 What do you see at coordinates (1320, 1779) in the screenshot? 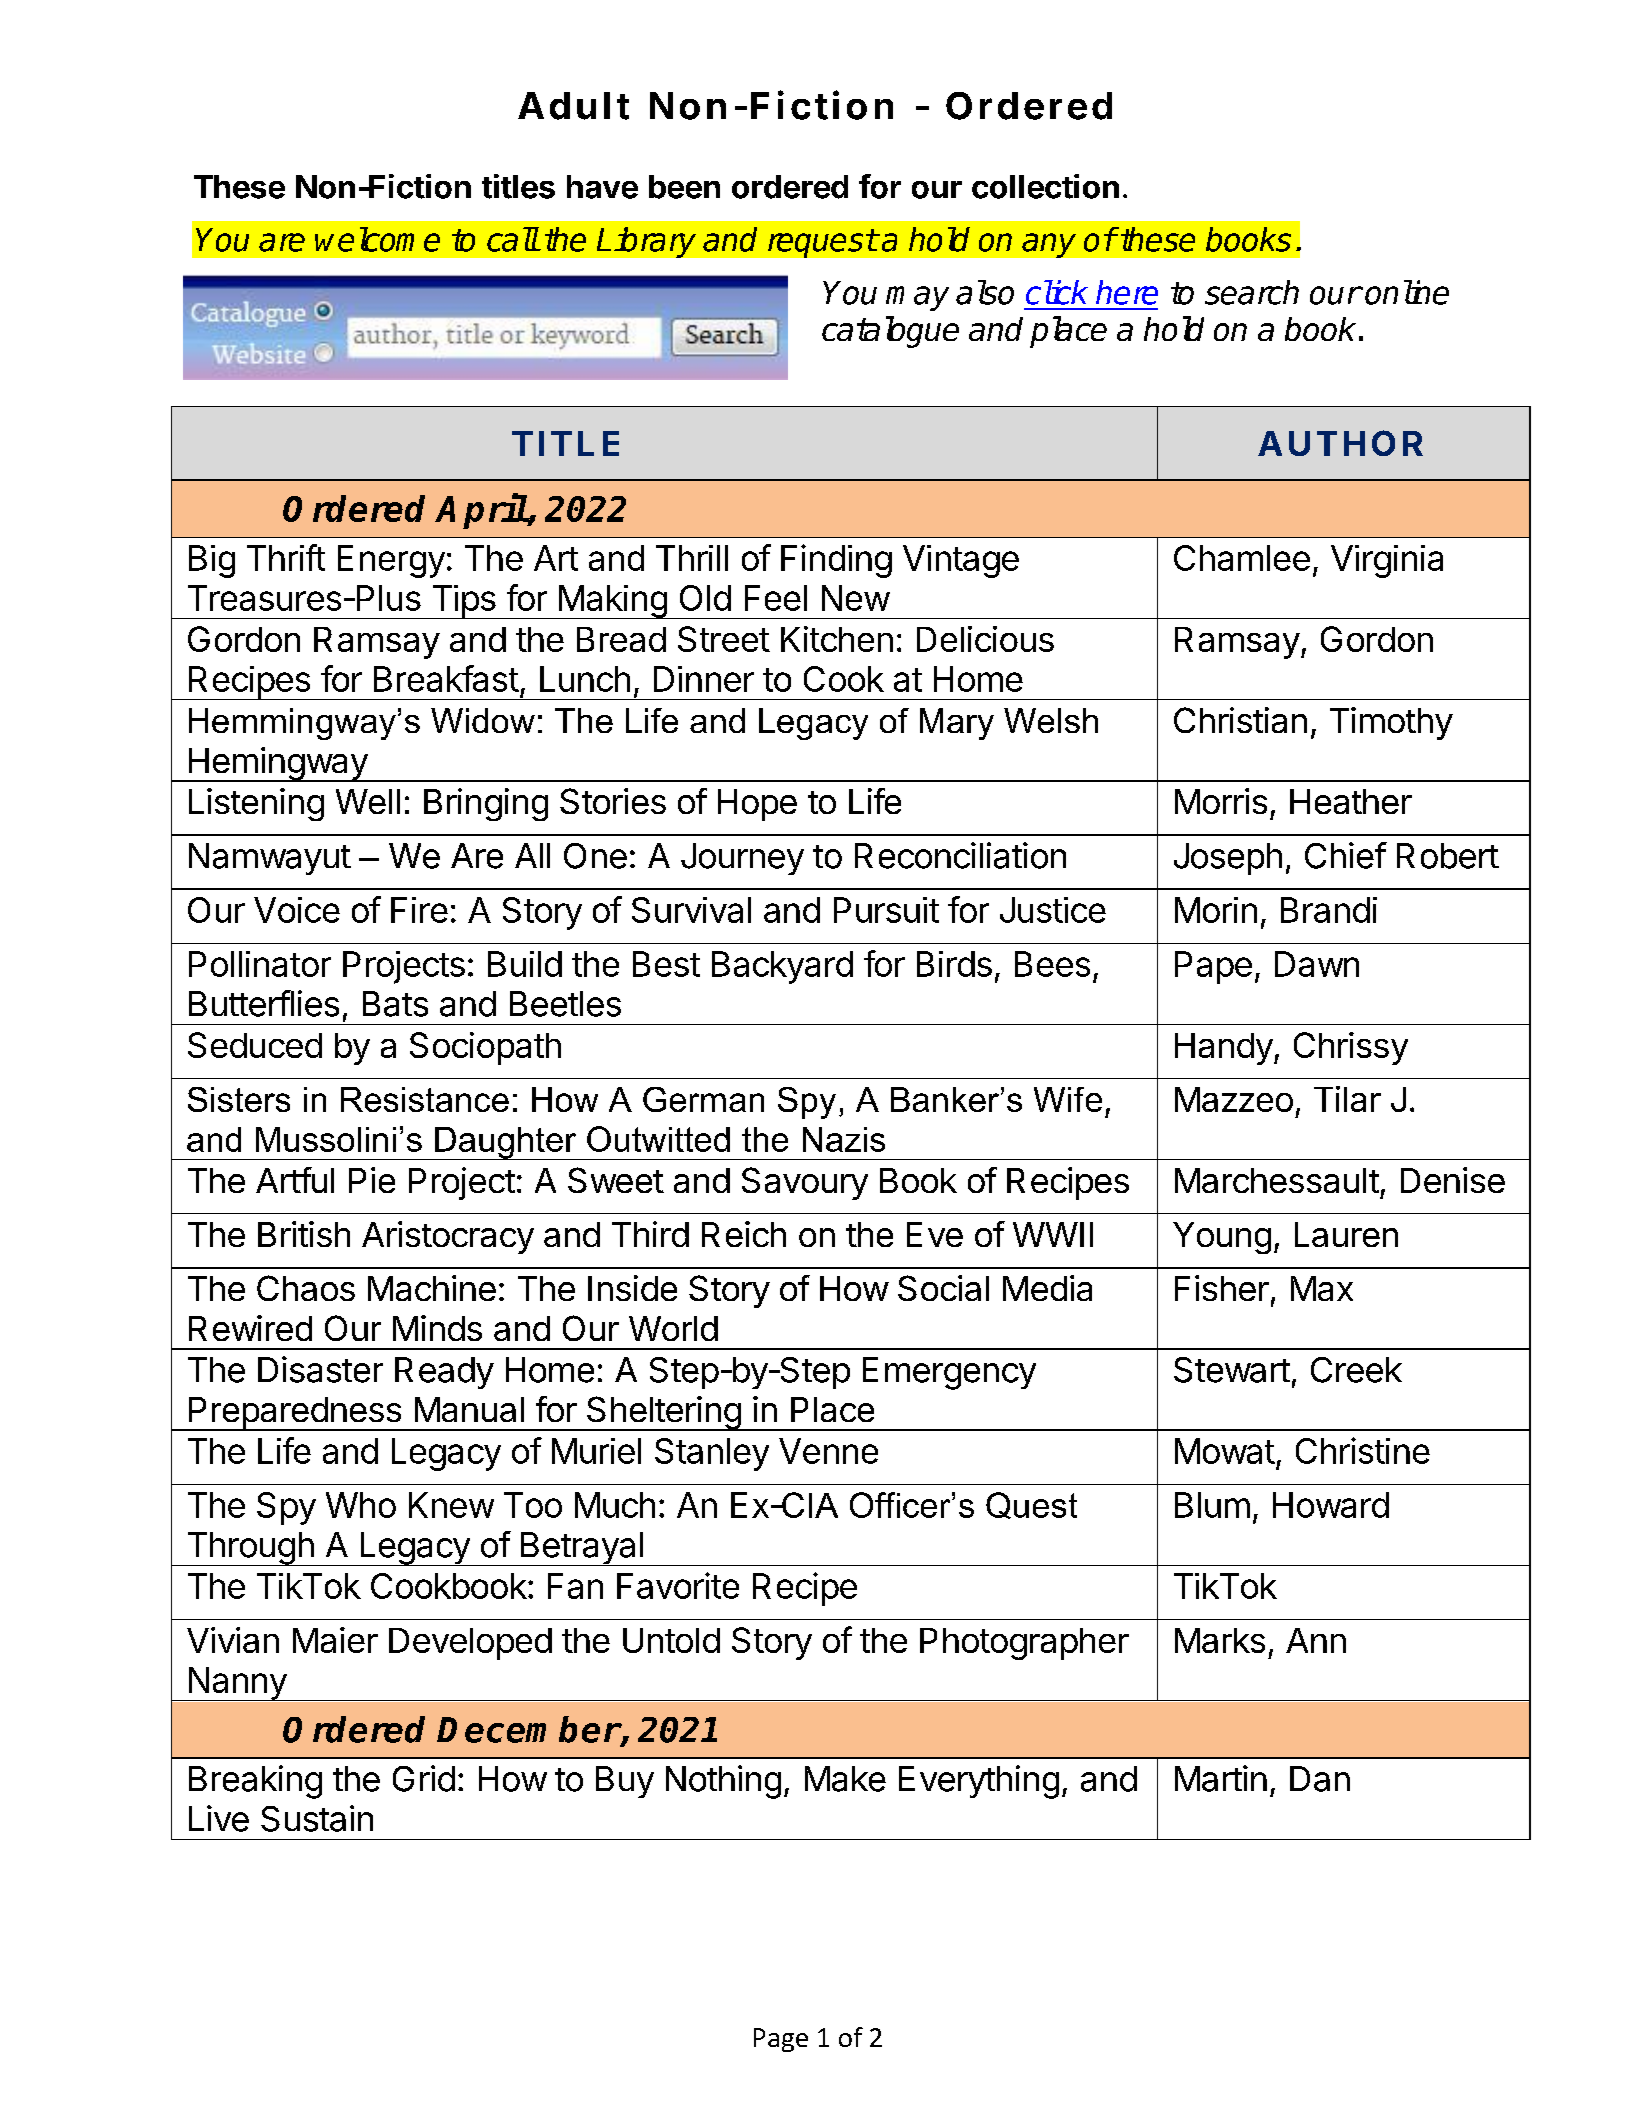
I see `Dan` at bounding box center [1320, 1779].
